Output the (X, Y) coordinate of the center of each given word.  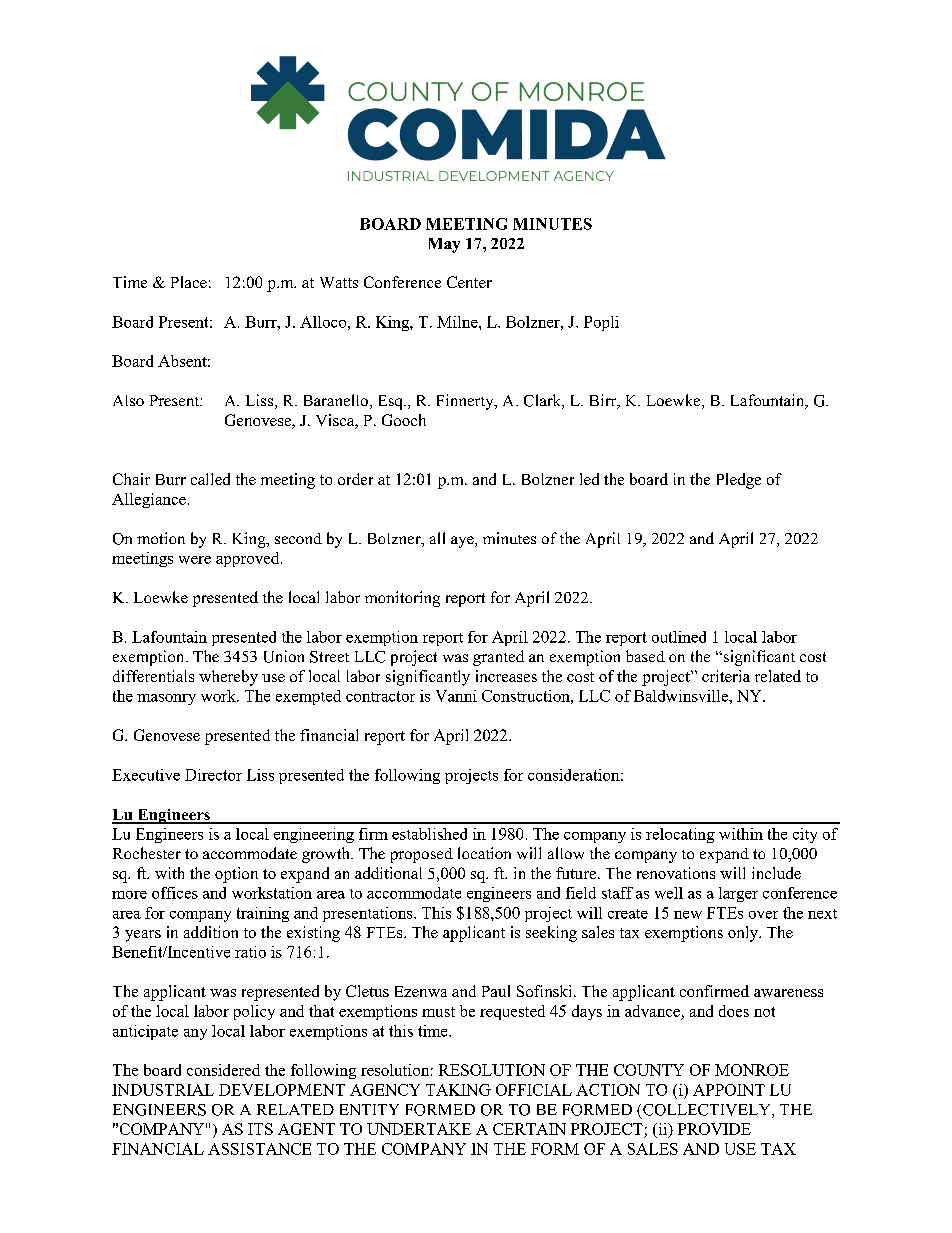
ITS (260, 1129)
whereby (228, 678)
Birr (604, 401)
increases (506, 676)
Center (469, 282)
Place (189, 282)
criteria (726, 676)
